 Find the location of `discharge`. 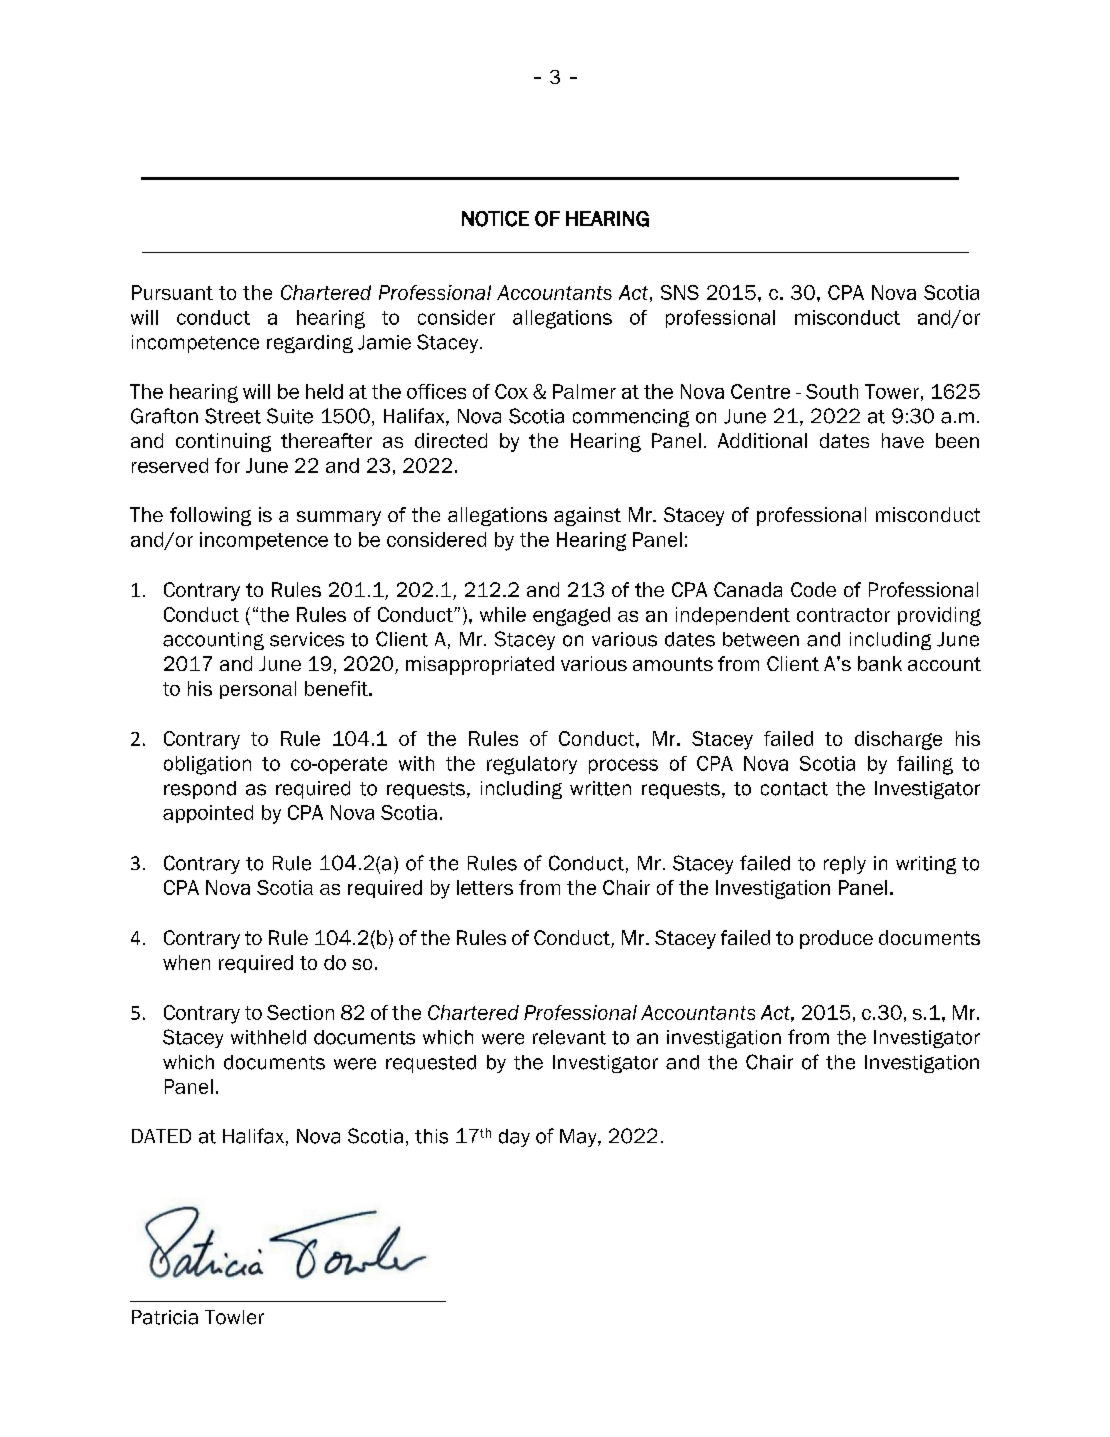

discharge is located at coordinates (898, 740).
